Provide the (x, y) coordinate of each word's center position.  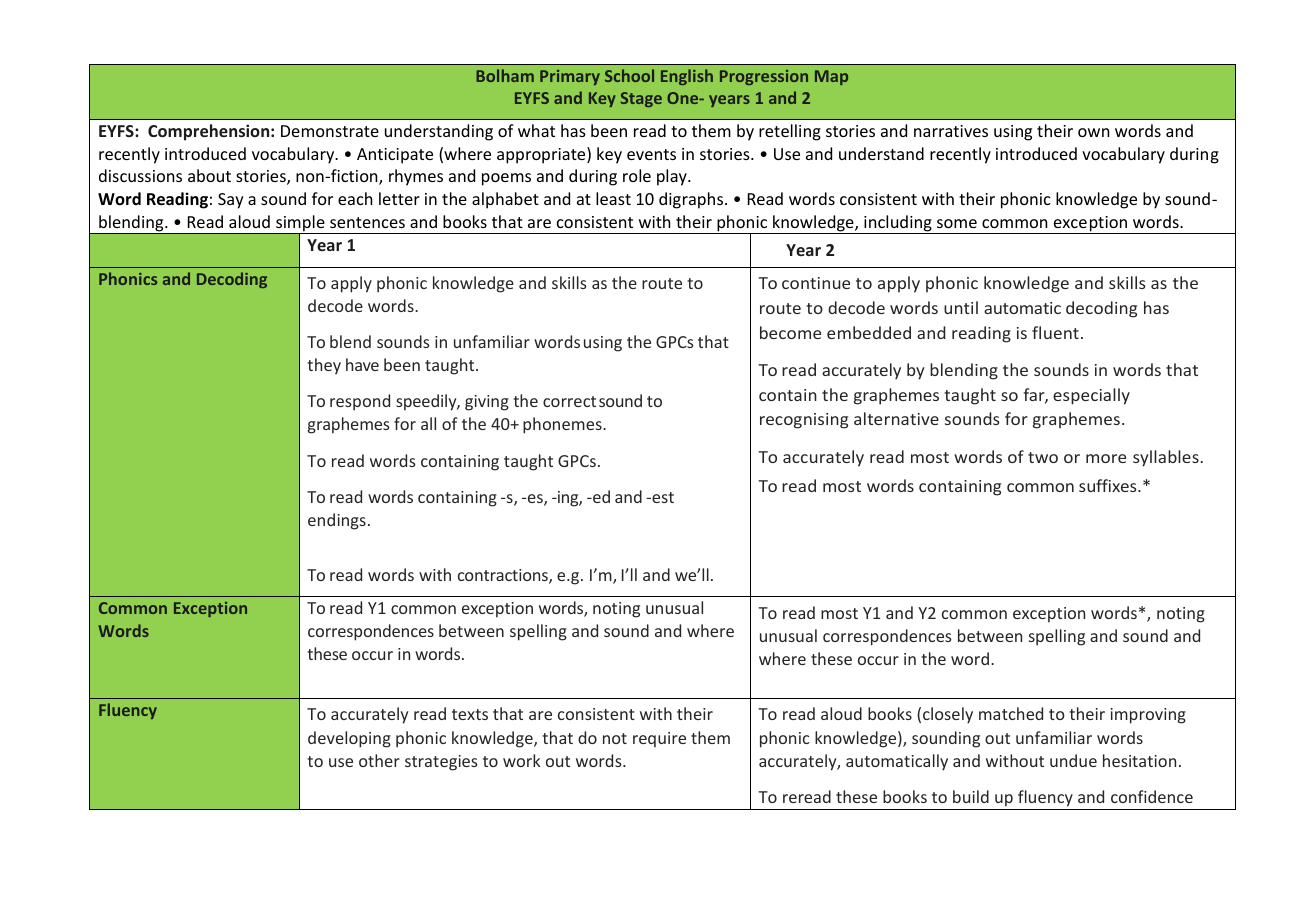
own (1094, 132)
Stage (641, 99)
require (659, 740)
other (379, 760)
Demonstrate (330, 131)
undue (1073, 760)
